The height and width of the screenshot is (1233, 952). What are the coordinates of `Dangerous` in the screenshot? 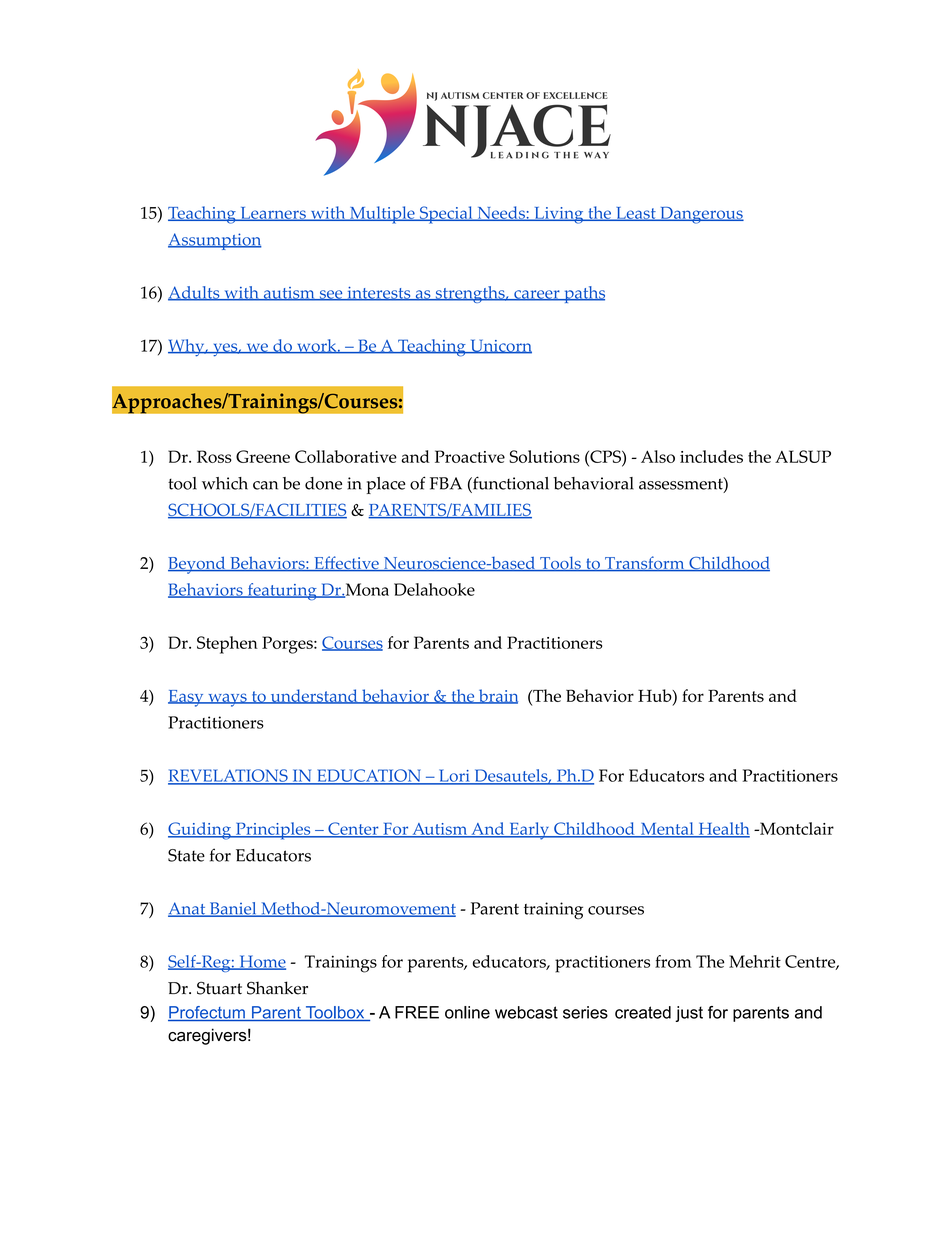 It's located at (701, 215).
